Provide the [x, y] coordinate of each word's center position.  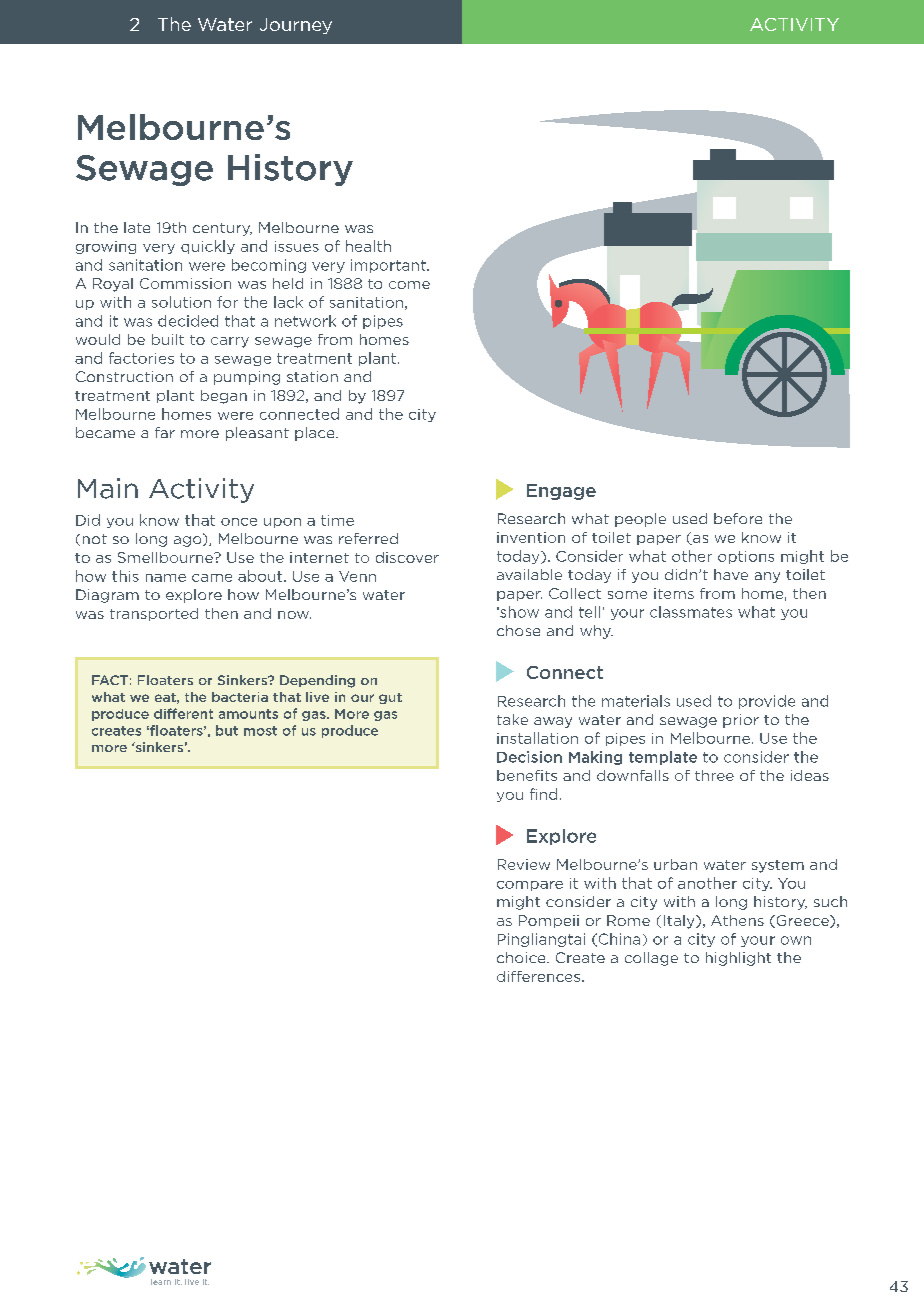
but [227, 730]
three [714, 775]
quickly [208, 247]
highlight [738, 959]
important [389, 266]
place [316, 434]
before [738, 518]
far [165, 432]
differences [540, 976]
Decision [529, 757]
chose [518, 630]
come [409, 285]
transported [154, 614]
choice [522, 957]
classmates [691, 612]
